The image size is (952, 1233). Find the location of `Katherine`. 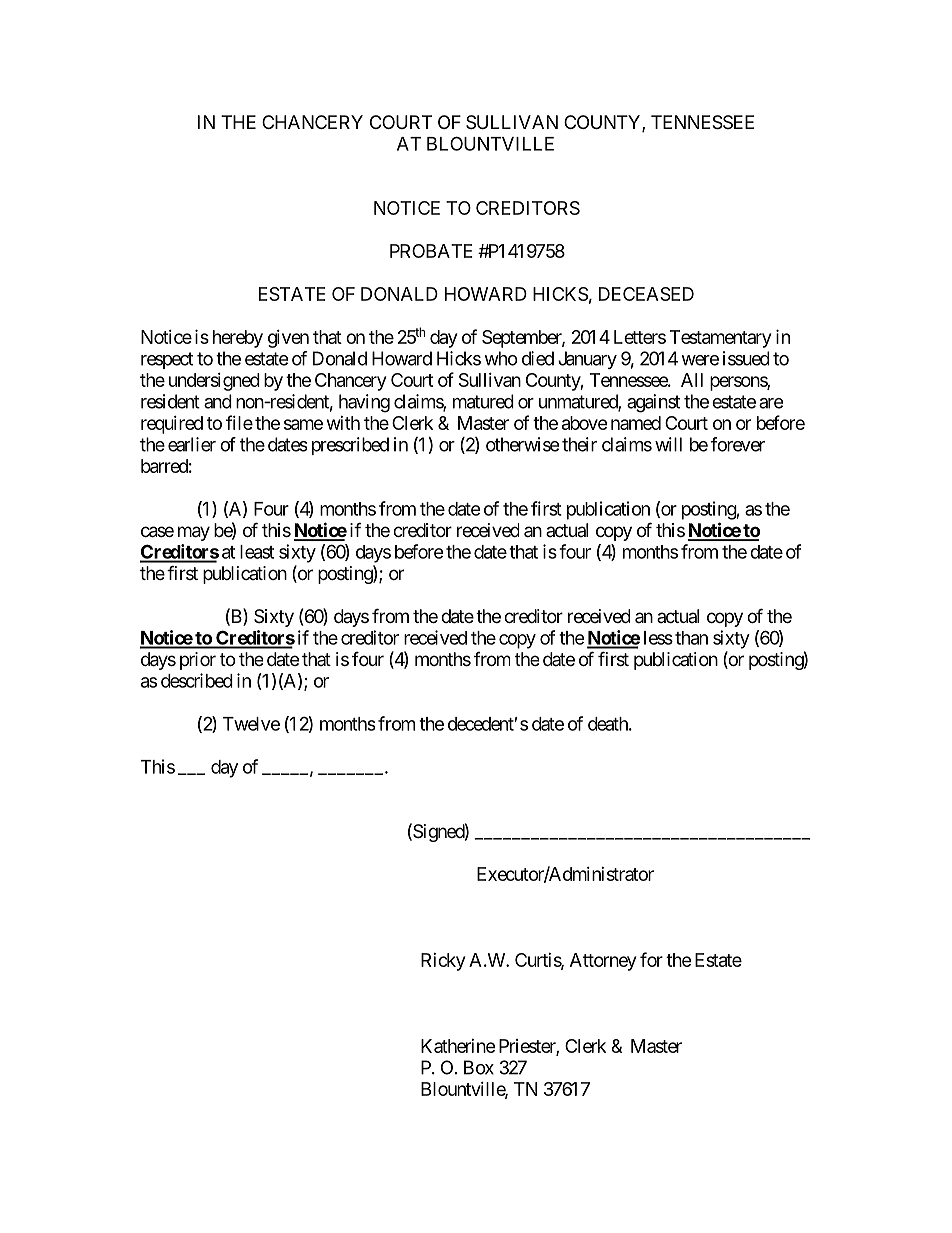

Katherine is located at coordinates (458, 1046).
